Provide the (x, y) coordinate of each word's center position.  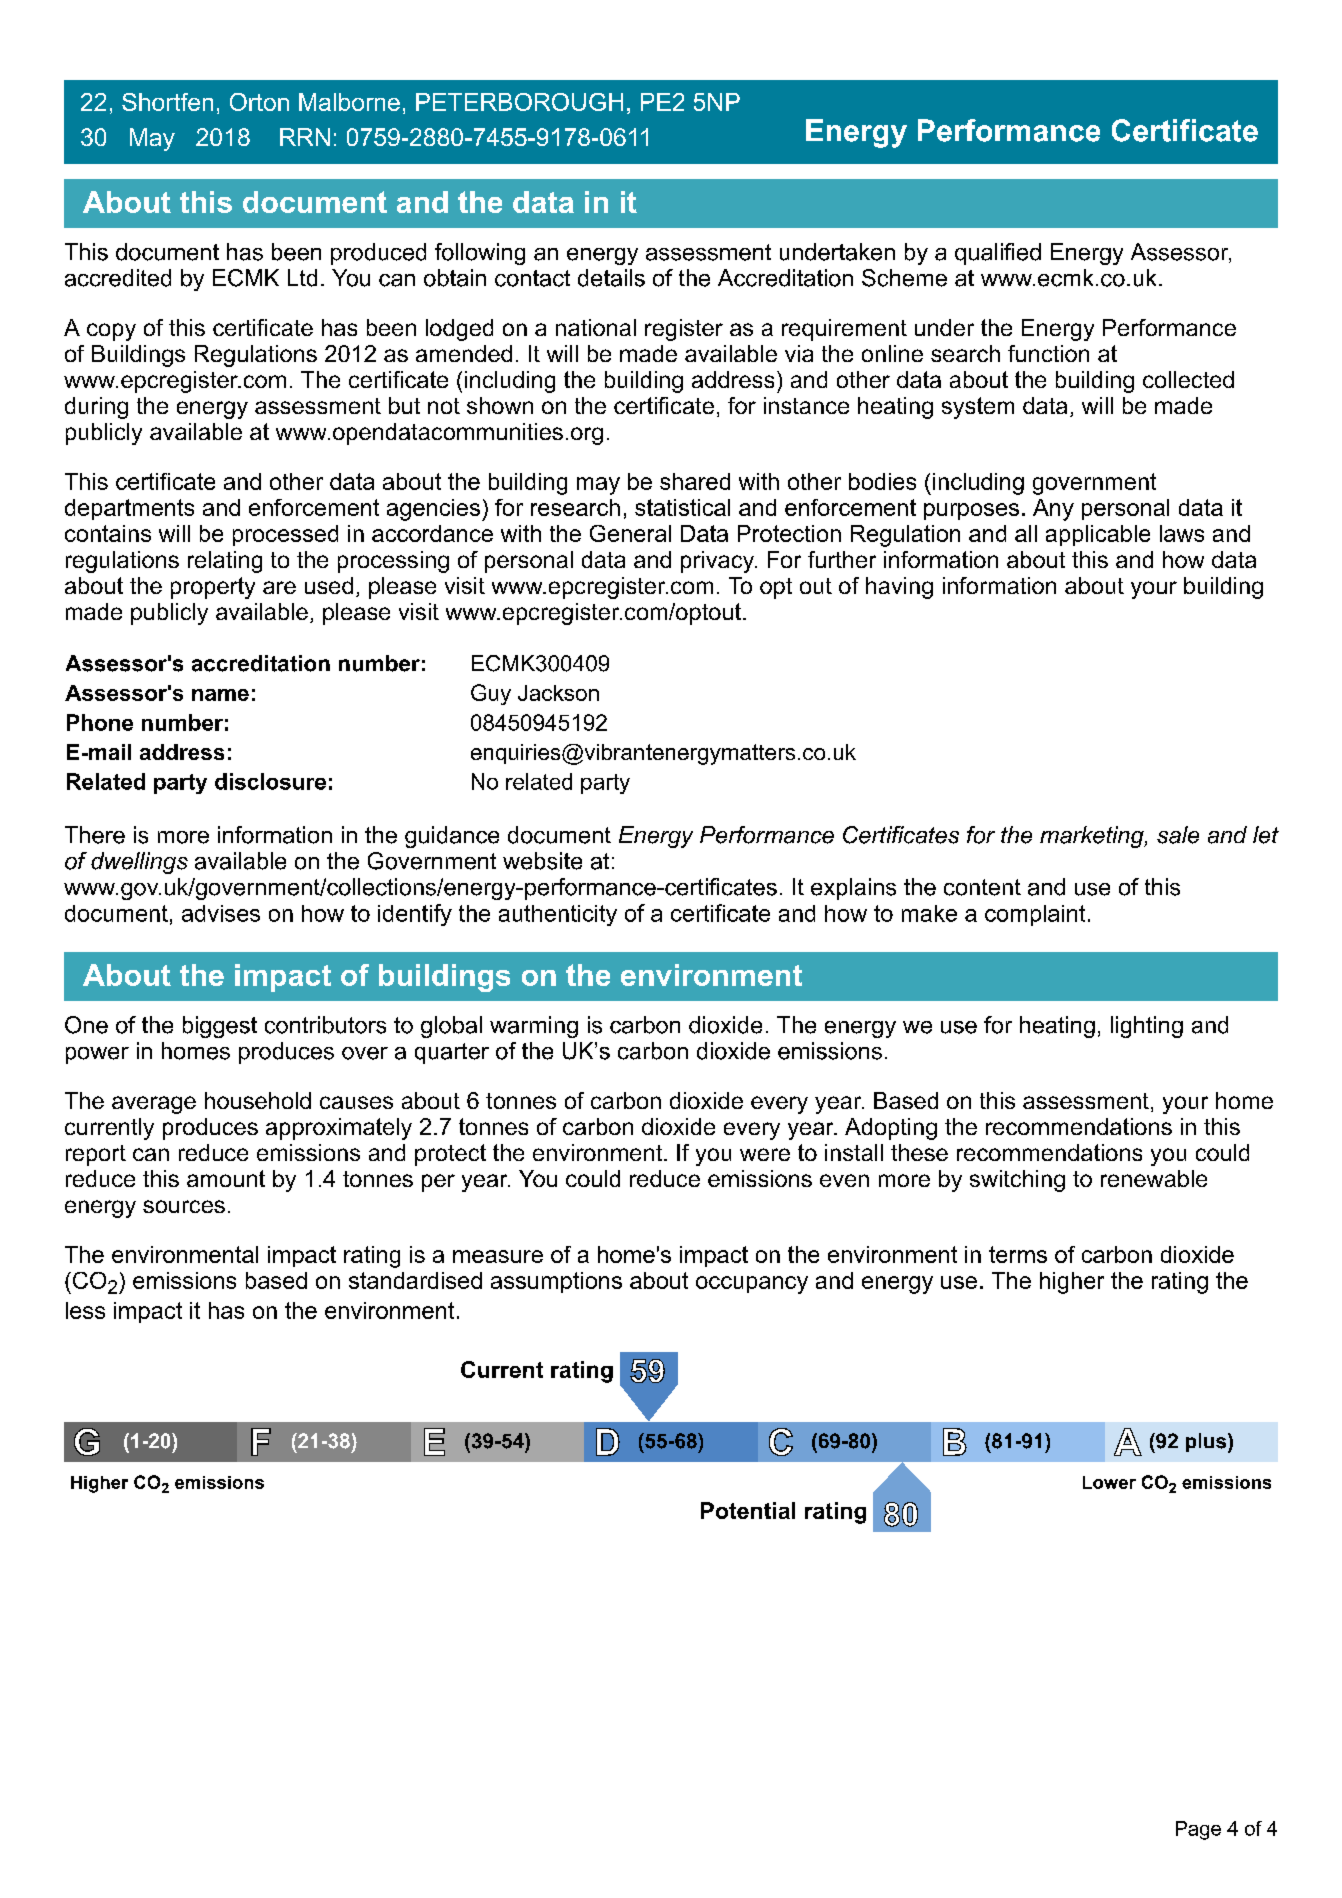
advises (221, 913)
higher (1072, 1283)
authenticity (558, 915)
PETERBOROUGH (519, 102)
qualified (998, 254)
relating (225, 562)
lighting (1147, 1027)
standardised (415, 1280)
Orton (259, 102)
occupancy (752, 1285)
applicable (1098, 535)
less (85, 1310)
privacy (719, 562)
